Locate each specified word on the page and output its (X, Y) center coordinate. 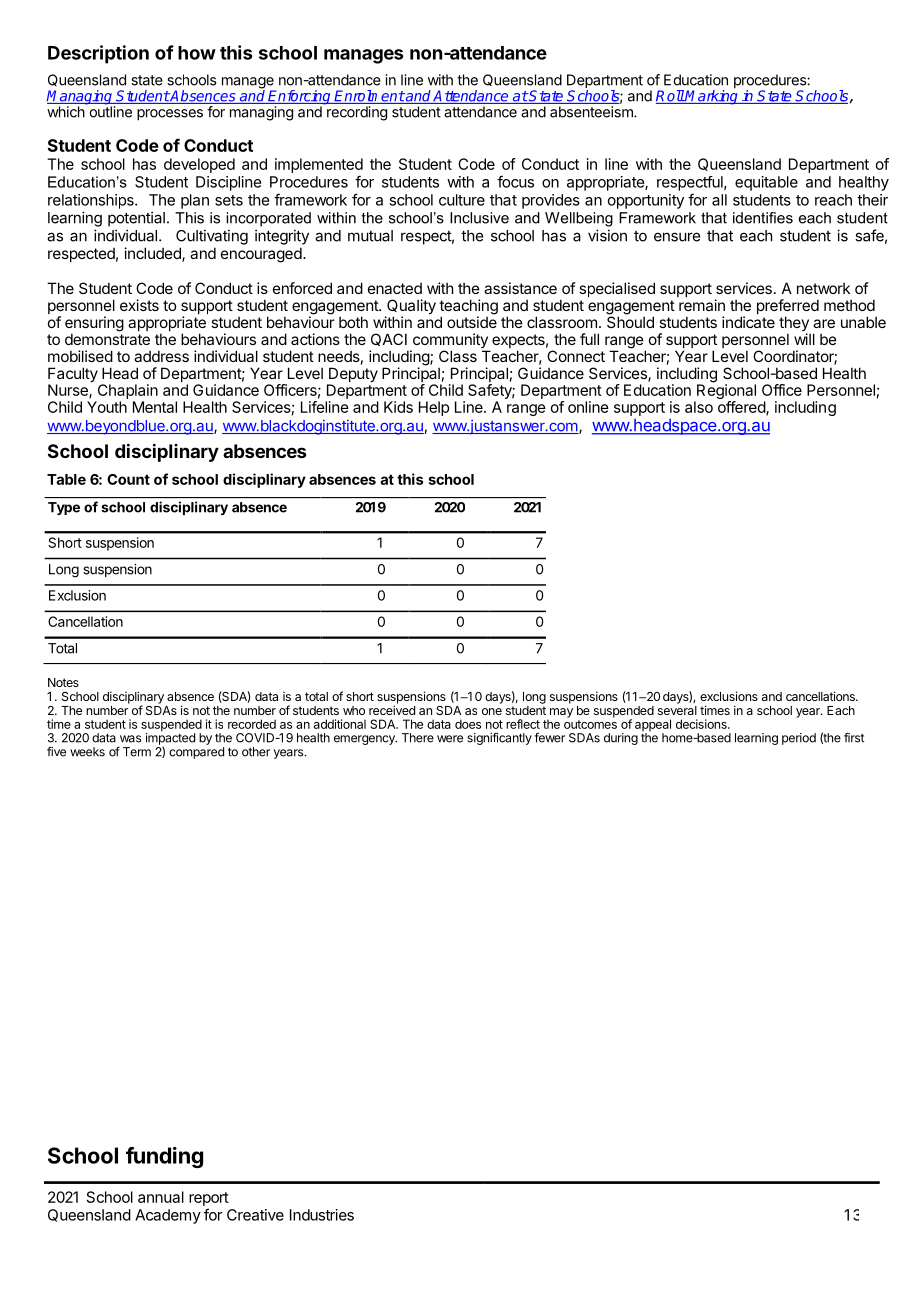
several (677, 710)
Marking (712, 96)
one (492, 711)
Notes (63, 682)
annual (161, 1197)
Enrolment (369, 97)
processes (170, 115)
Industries (322, 1215)
